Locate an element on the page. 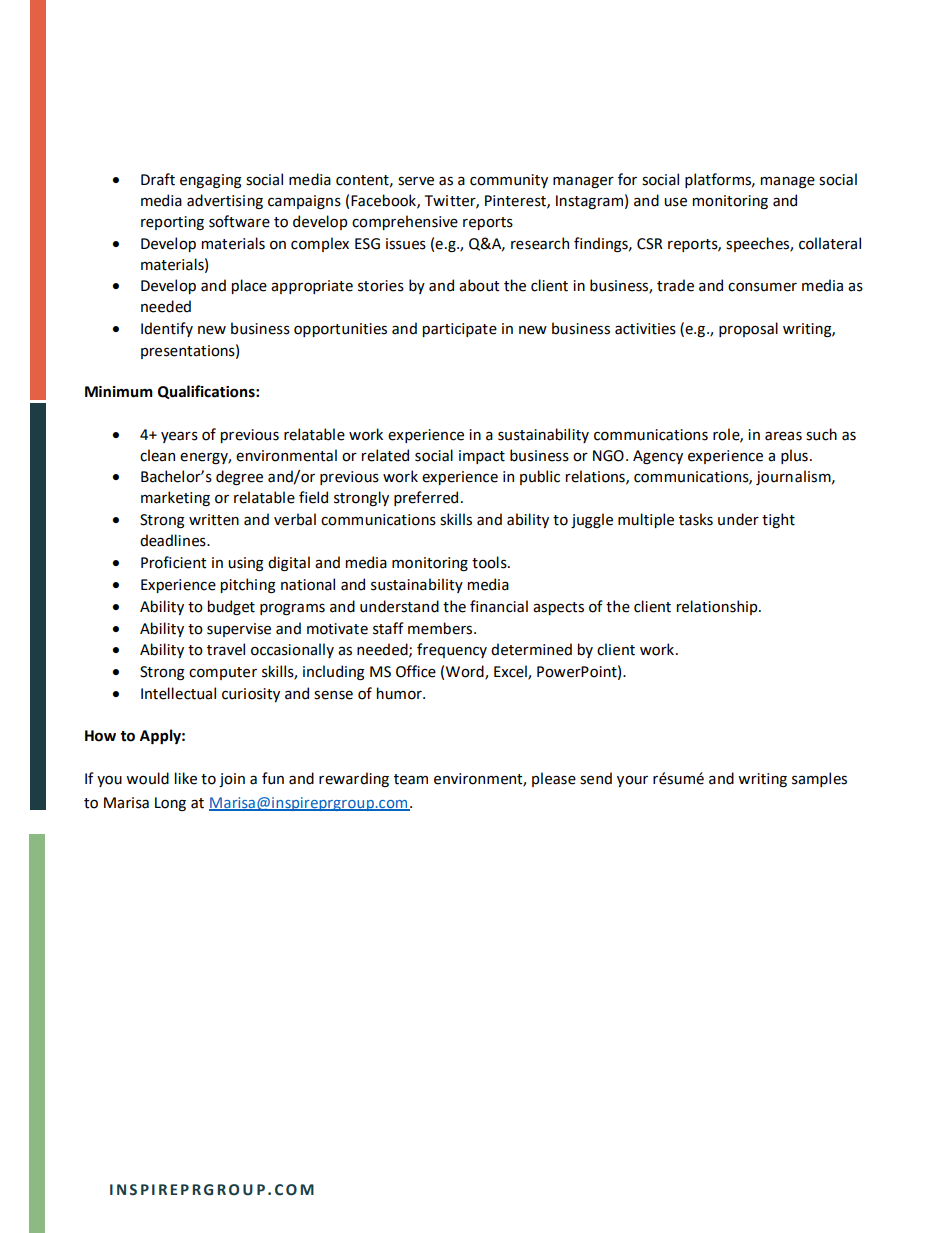  team is located at coordinates (411, 779).
